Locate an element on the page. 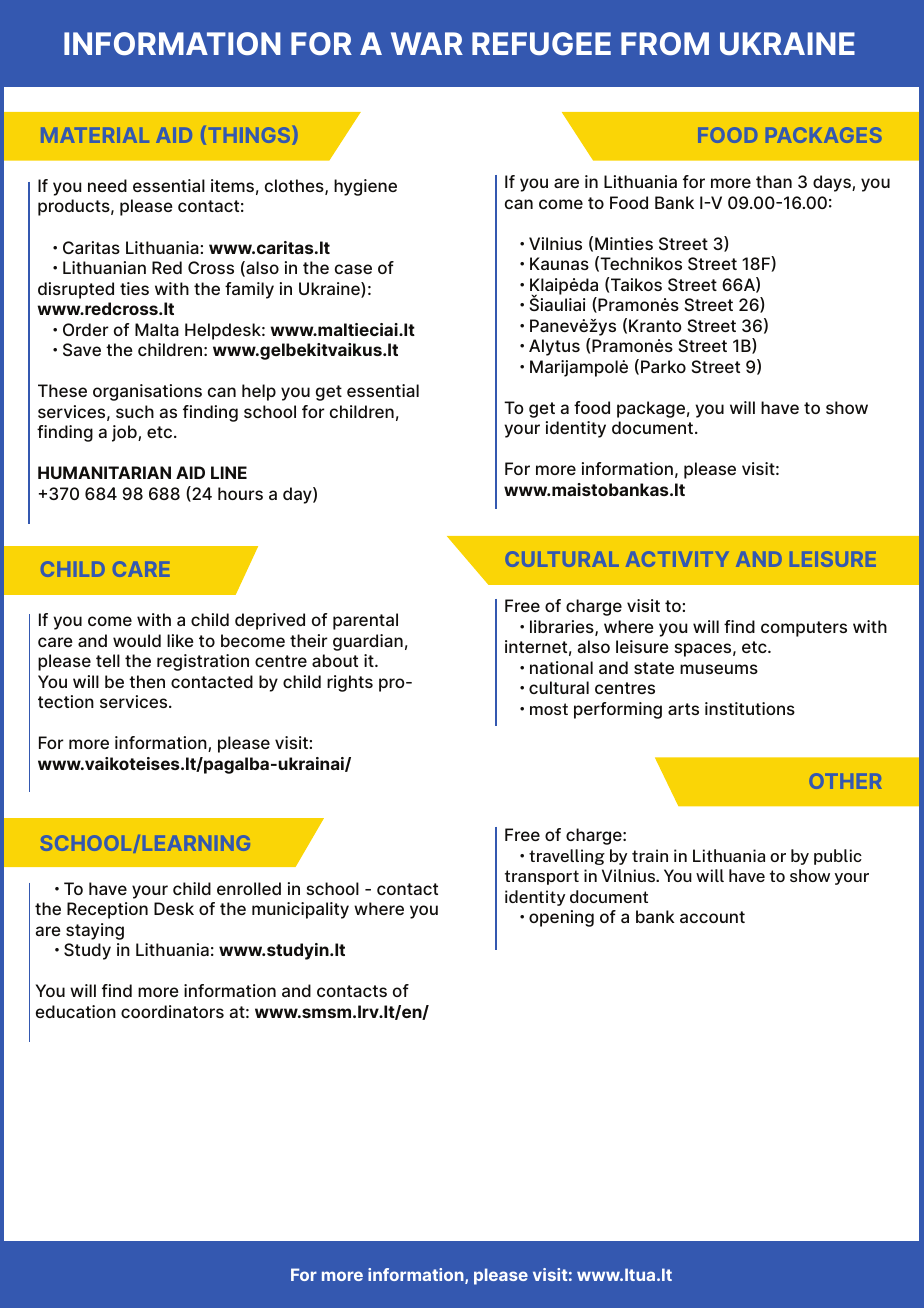 This document has width=924, height=1308. FROM is located at coordinates (665, 43).
